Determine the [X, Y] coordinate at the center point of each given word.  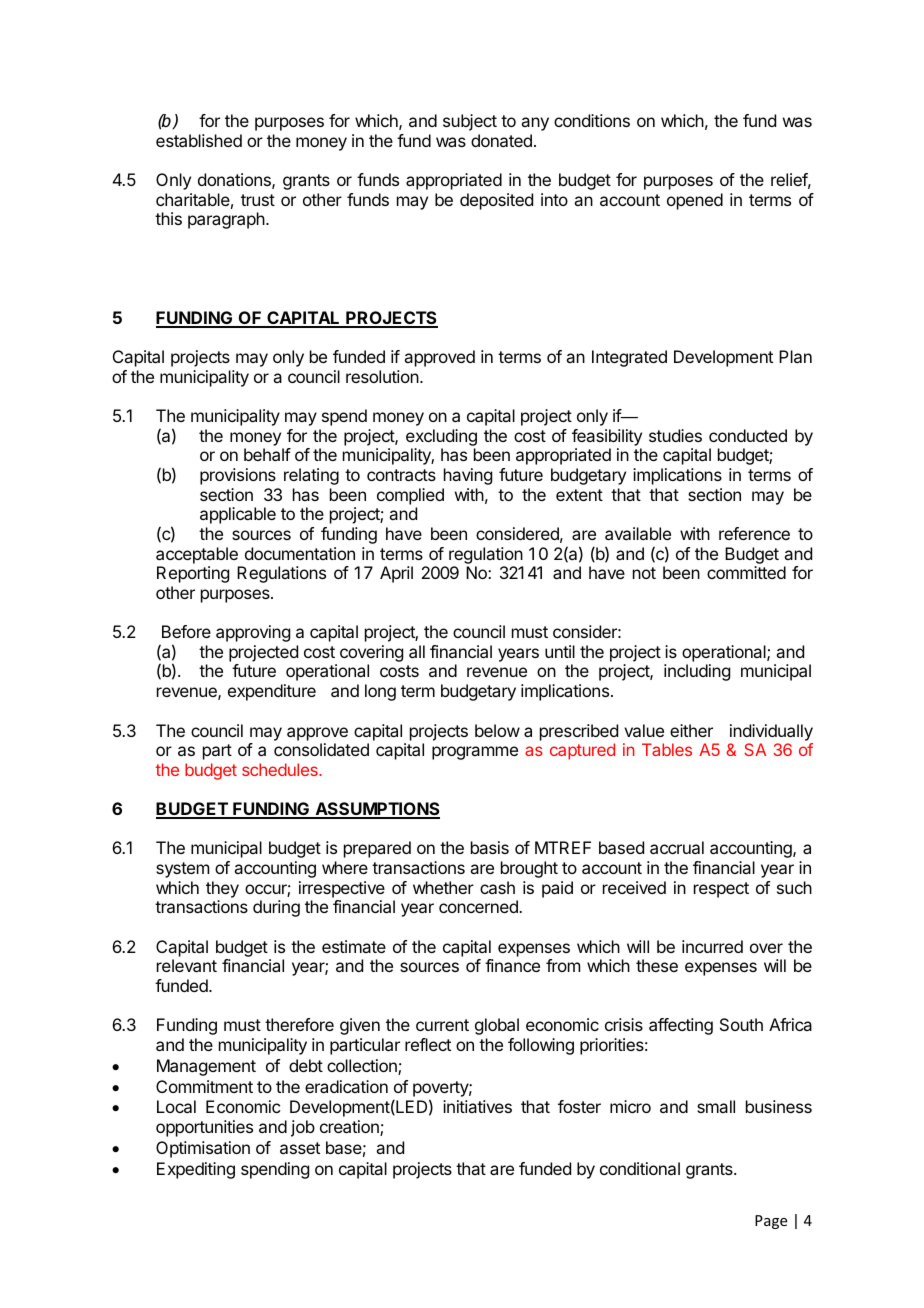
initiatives [477, 1106]
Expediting [196, 1170]
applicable [238, 515]
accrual [677, 847]
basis [490, 847]
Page [771, 1222]
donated [501, 140]
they [222, 889]
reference [754, 533]
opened [695, 201]
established [199, 140]
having [468, 476]
